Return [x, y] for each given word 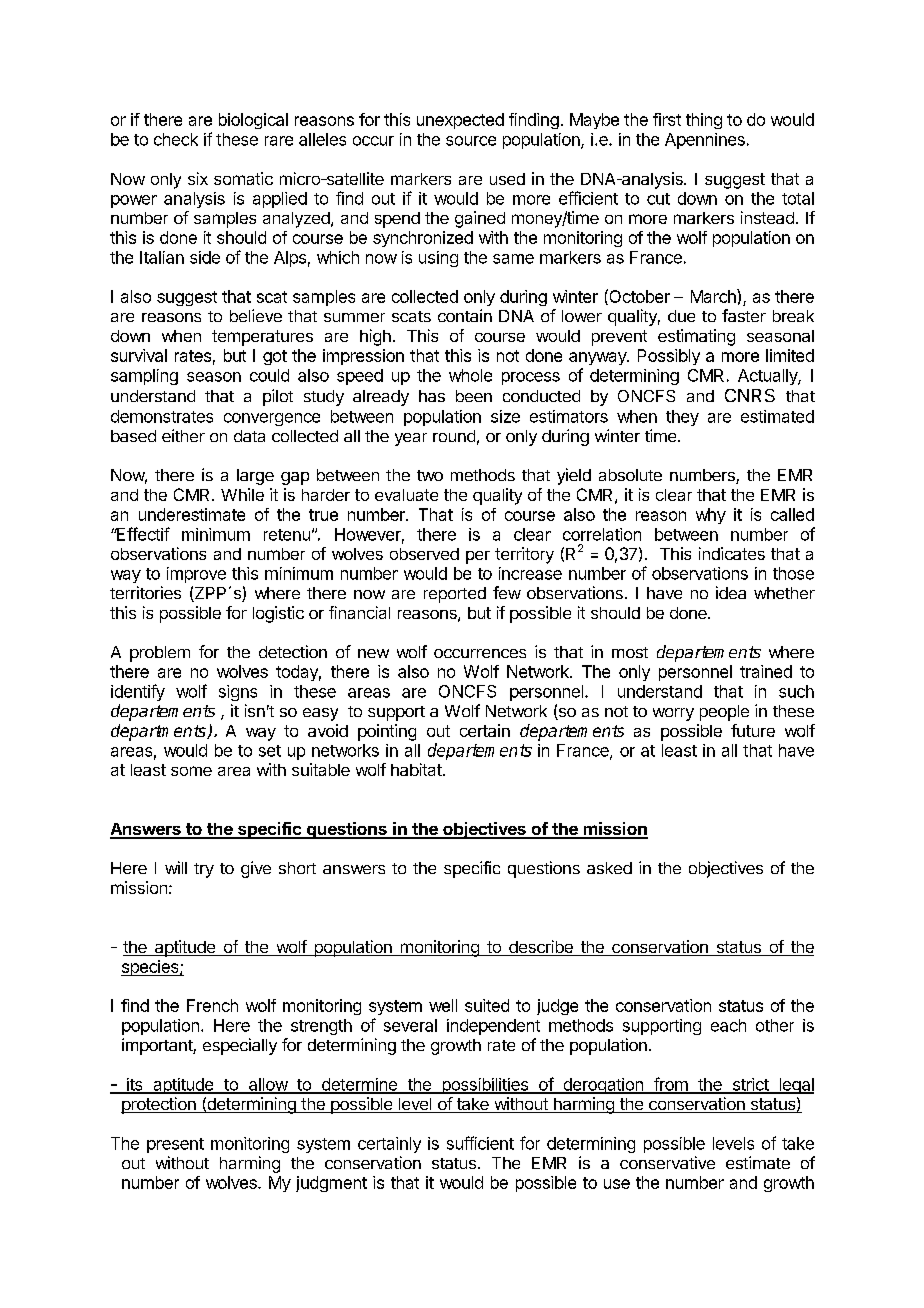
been [474, 396]
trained [766, 671]
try [204, 870]
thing [704, 121]
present [175, 1145]
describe [541, 948]
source [471, 141]
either [183, 435]
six [198, 178]
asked [609, 868]
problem [160, 654]
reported [455, 595]
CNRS [750, 395]
